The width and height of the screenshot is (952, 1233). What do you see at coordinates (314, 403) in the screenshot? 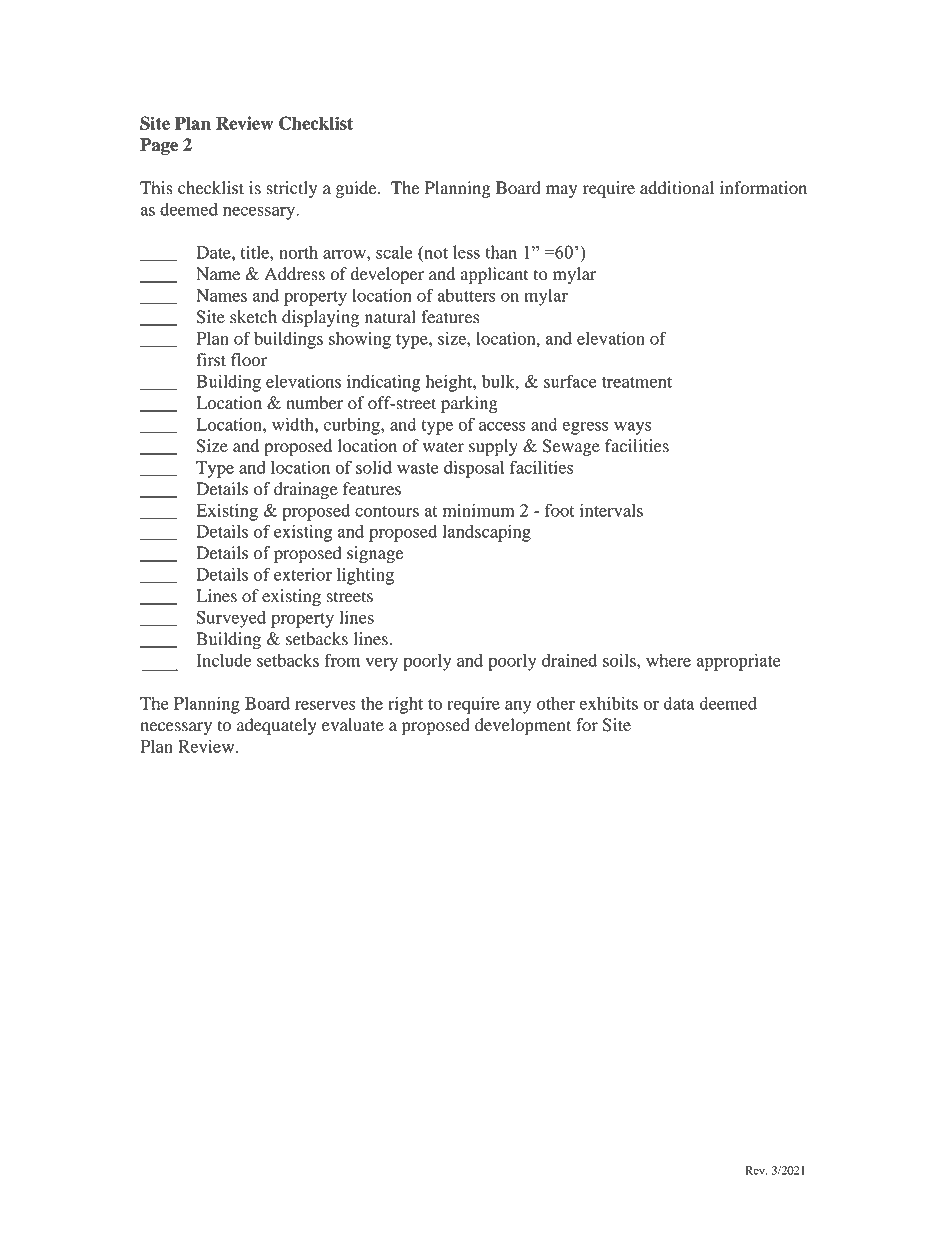
I see `number` at bounding box center [314, 403].
